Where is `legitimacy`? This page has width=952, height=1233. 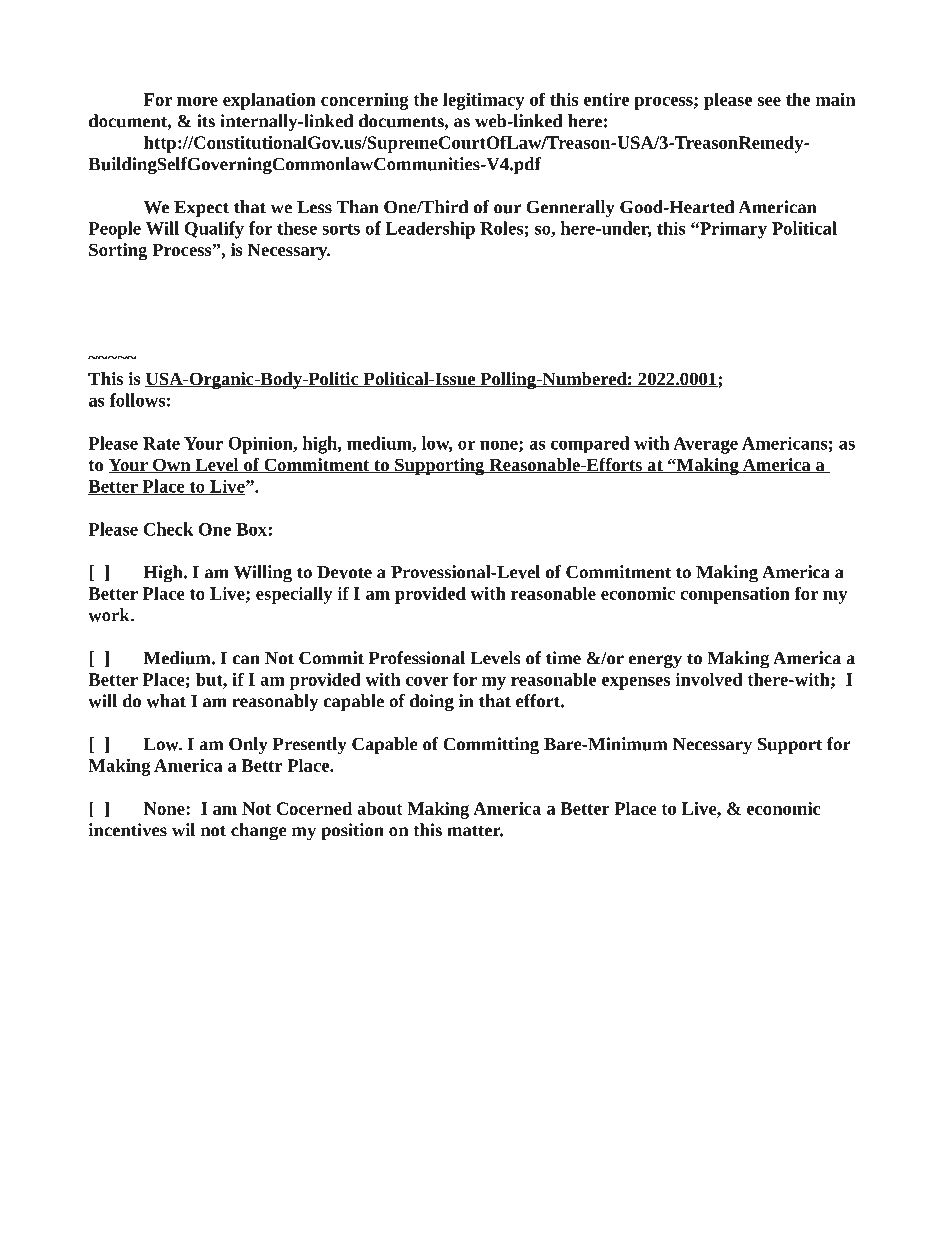 legitimacy is located at coordinates (484, 101).
